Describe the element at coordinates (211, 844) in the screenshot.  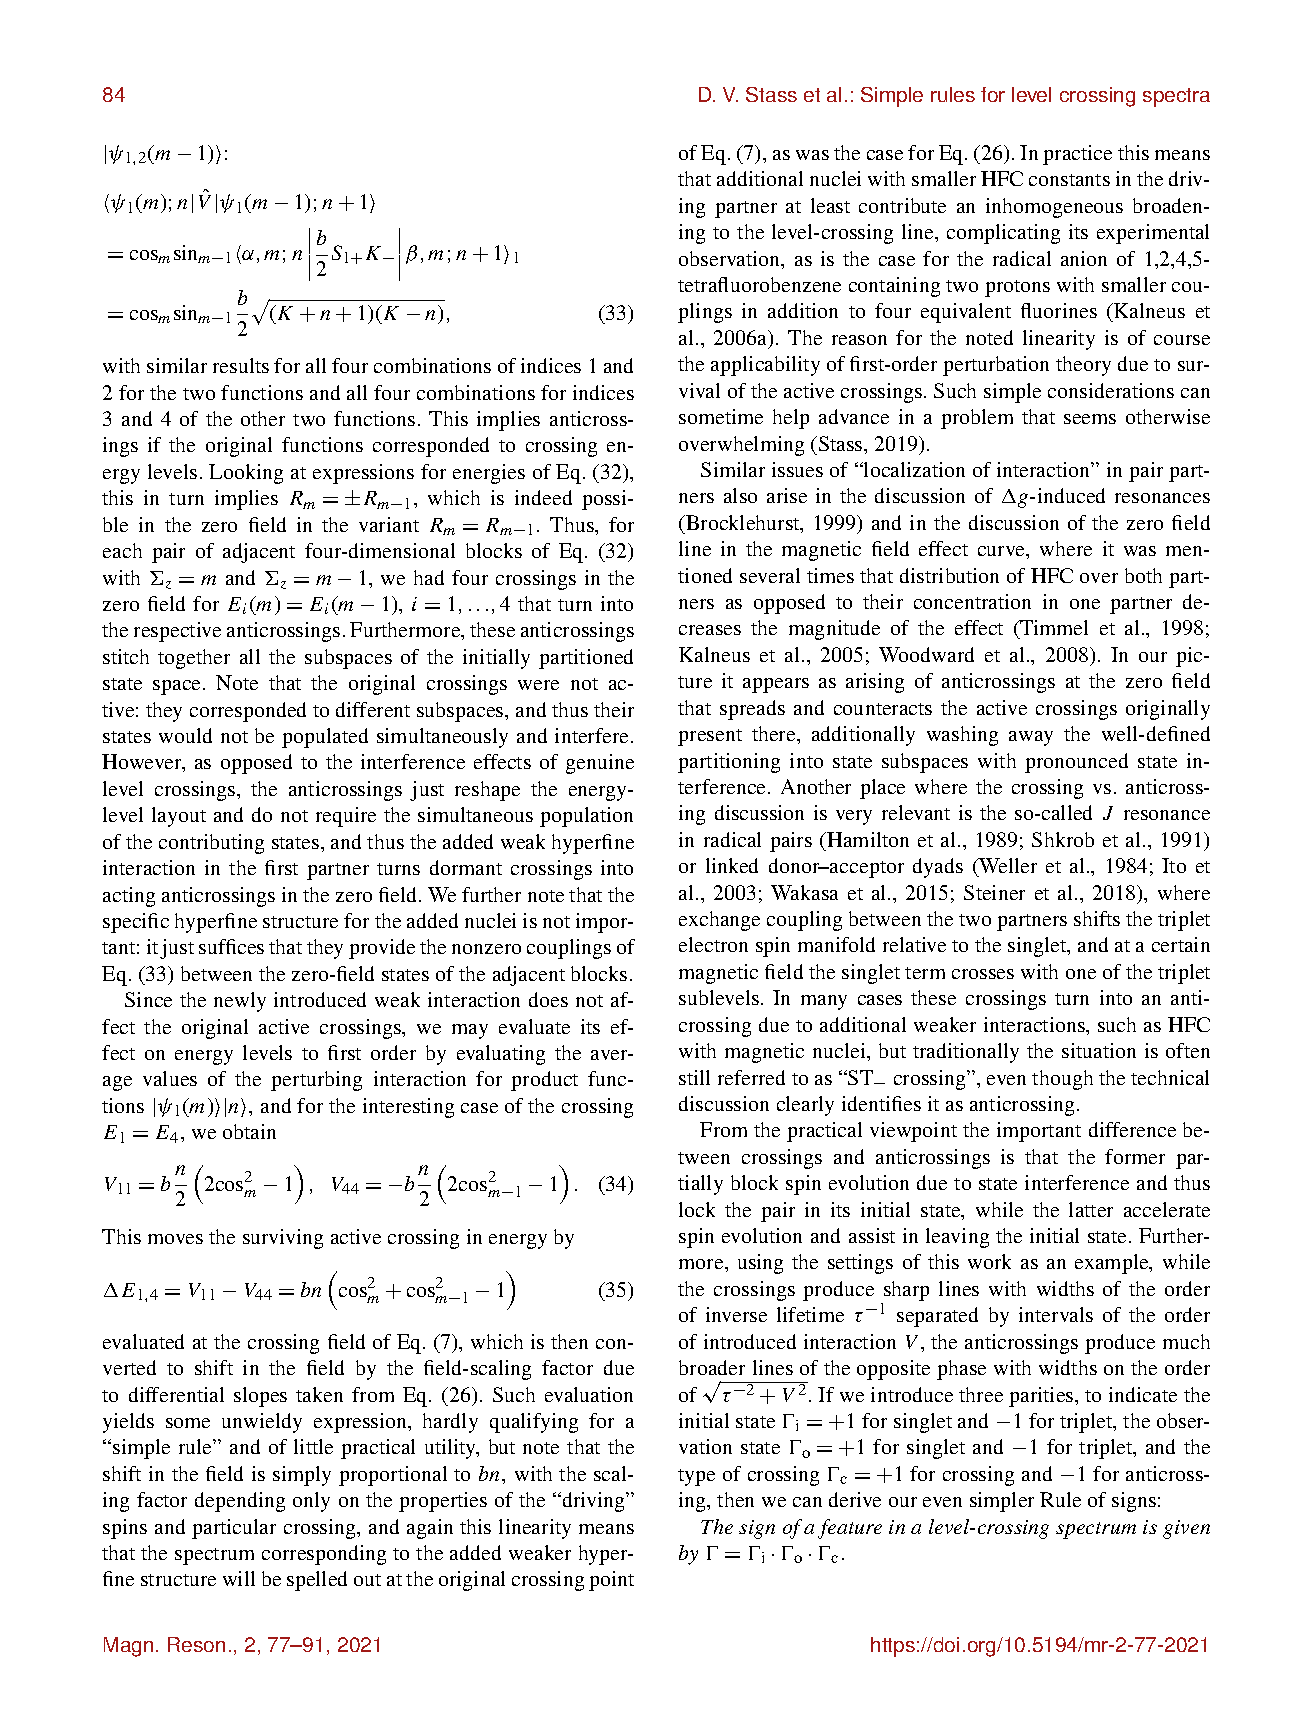
I see `contributing` at that location.
